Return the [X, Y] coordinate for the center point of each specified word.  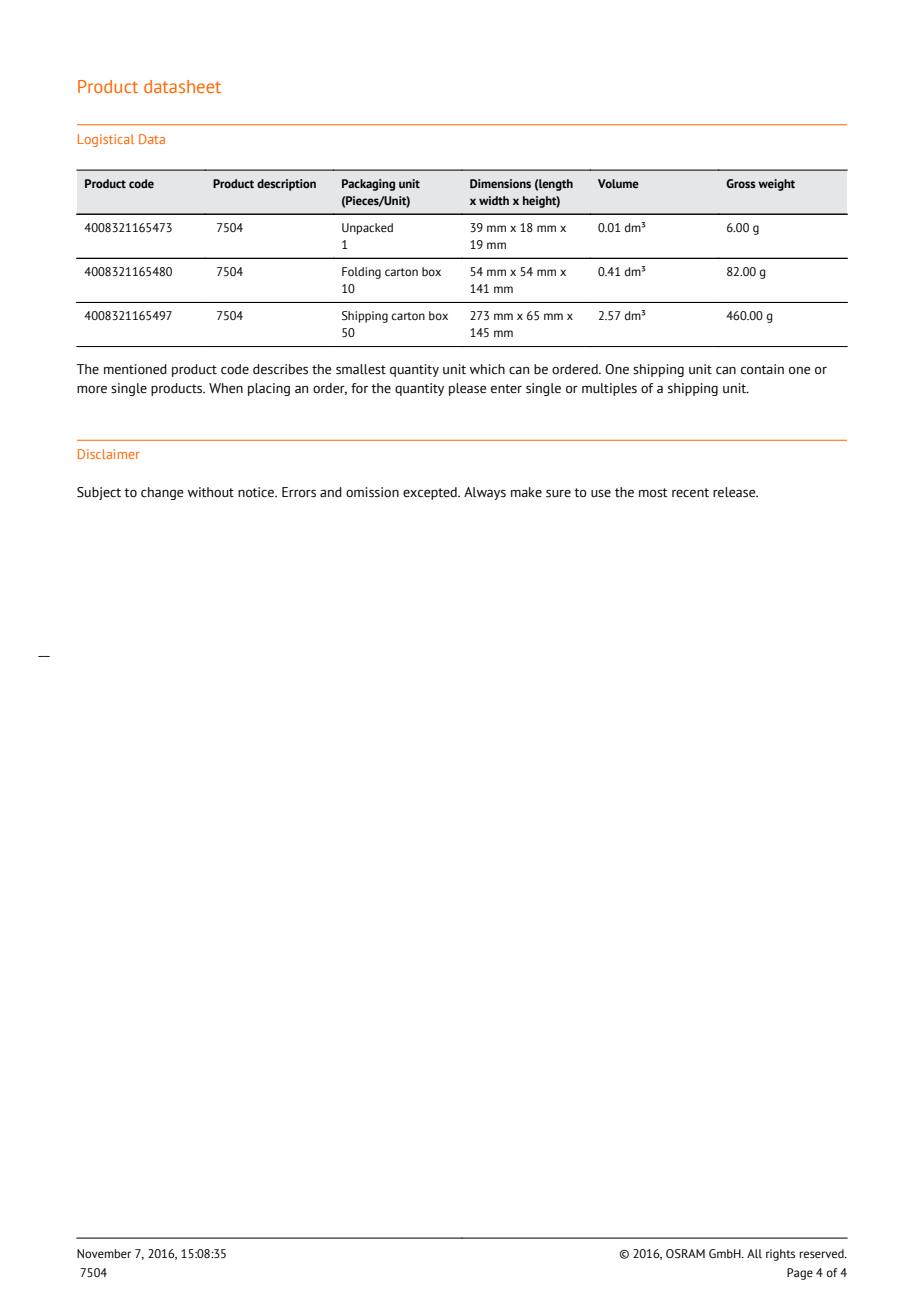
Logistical [106, 140]
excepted [431, 493]
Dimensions [500, 183]
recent [690, 493]
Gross [741, 183]
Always [485, 493]
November [104, 1253]
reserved [823, 1253]
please [468, 389]
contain [762, 369]
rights [780, 1255]
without [211, 492]
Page [800, 1274]
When [226, 388]
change [162, 493]
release [735, 492]
